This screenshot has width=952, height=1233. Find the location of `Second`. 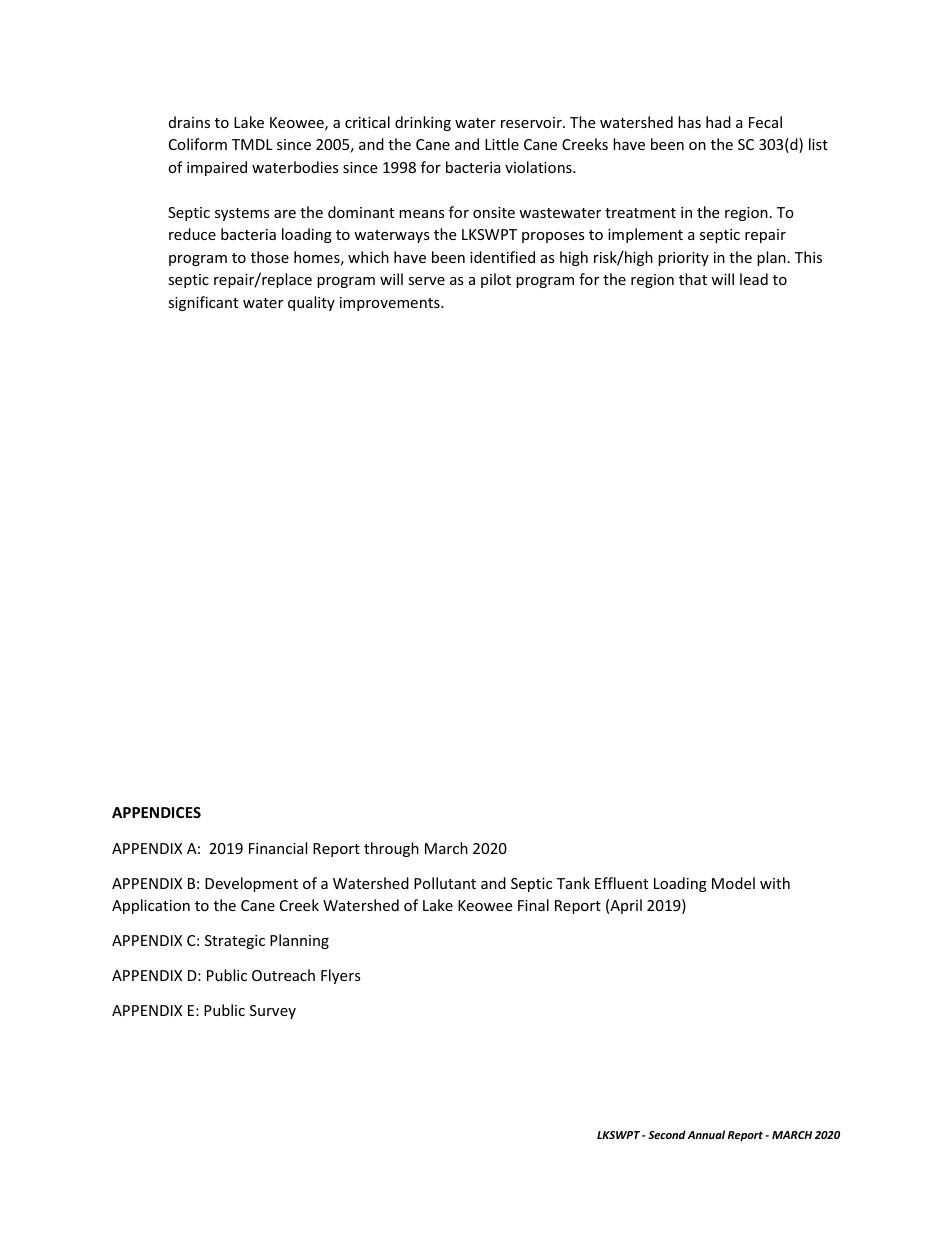

Second is located at coordinates (667, 1134).
